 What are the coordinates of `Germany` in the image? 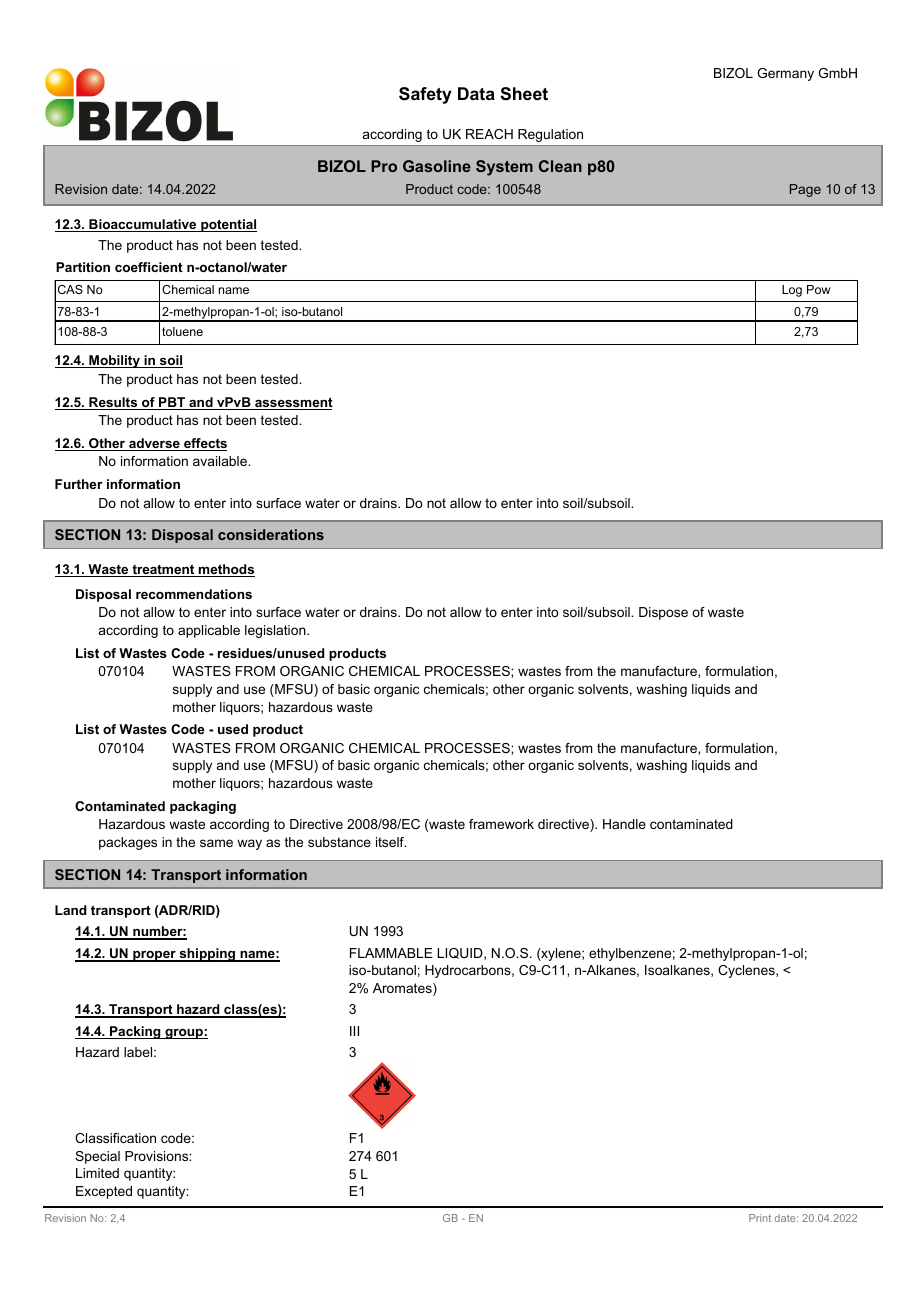 It's located at (785, 74).
